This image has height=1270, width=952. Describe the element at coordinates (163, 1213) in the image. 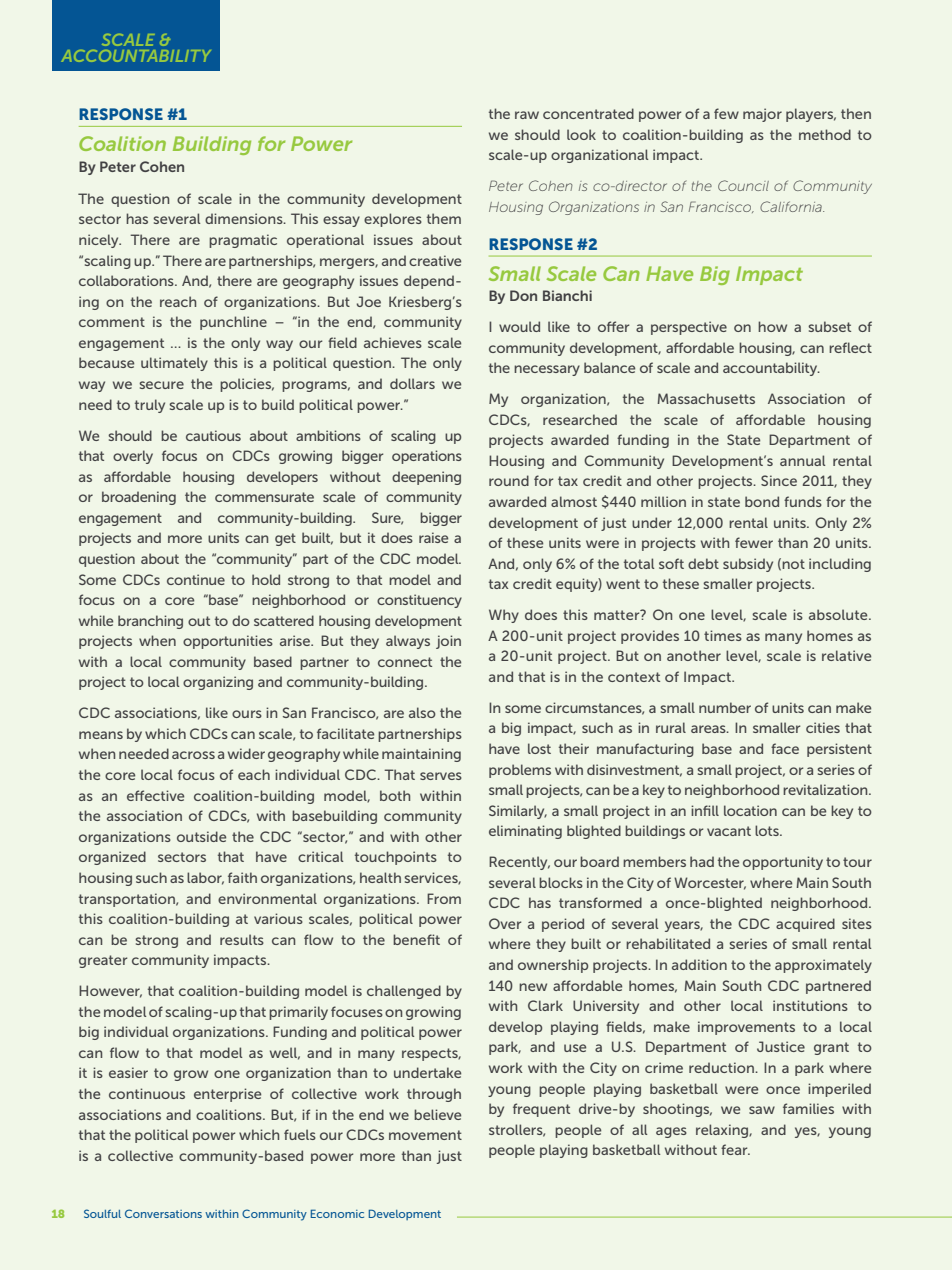

I see `Conversations` at that location.
